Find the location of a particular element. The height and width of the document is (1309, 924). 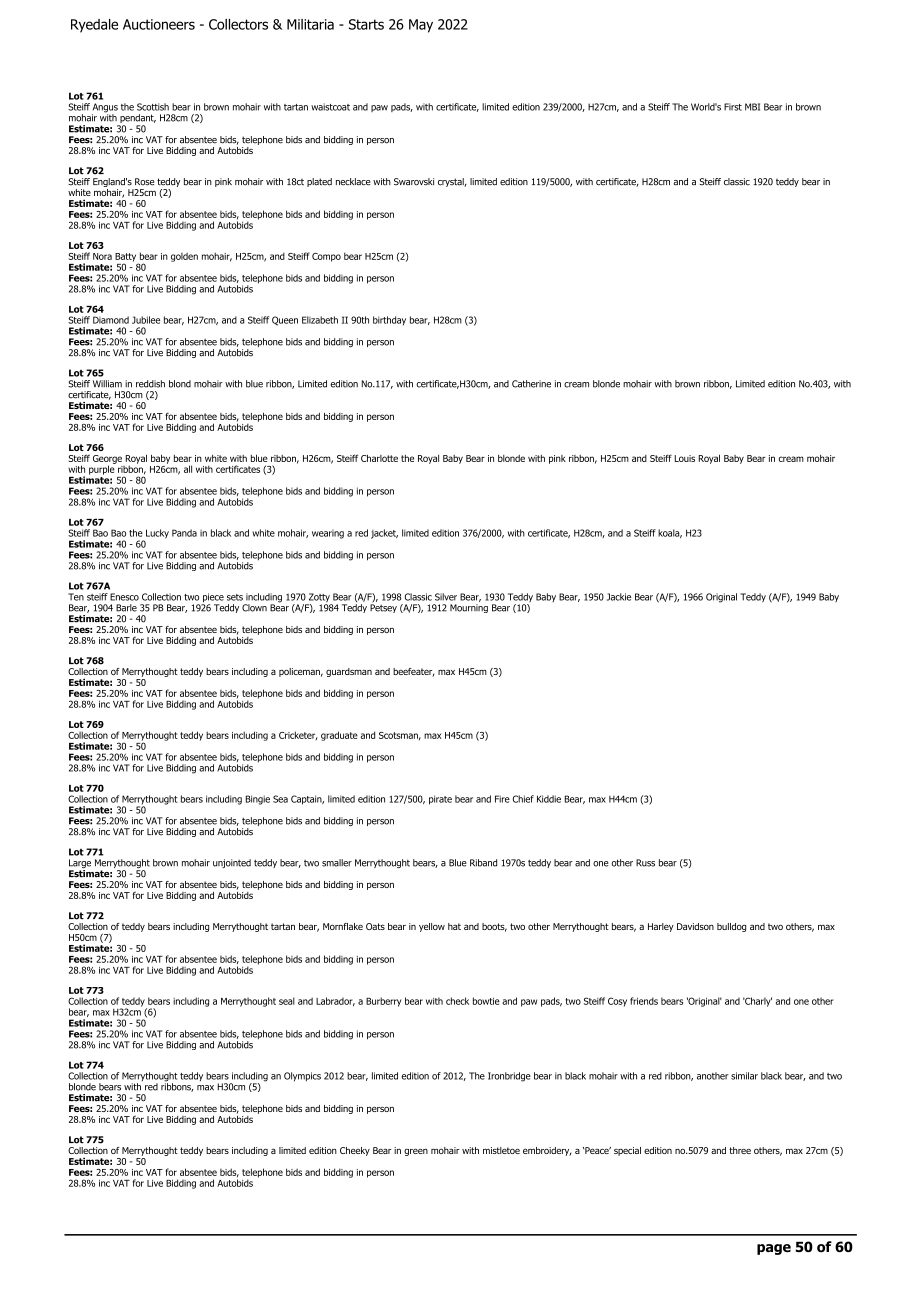

Charlotte is located at coordinates (379, 458).
